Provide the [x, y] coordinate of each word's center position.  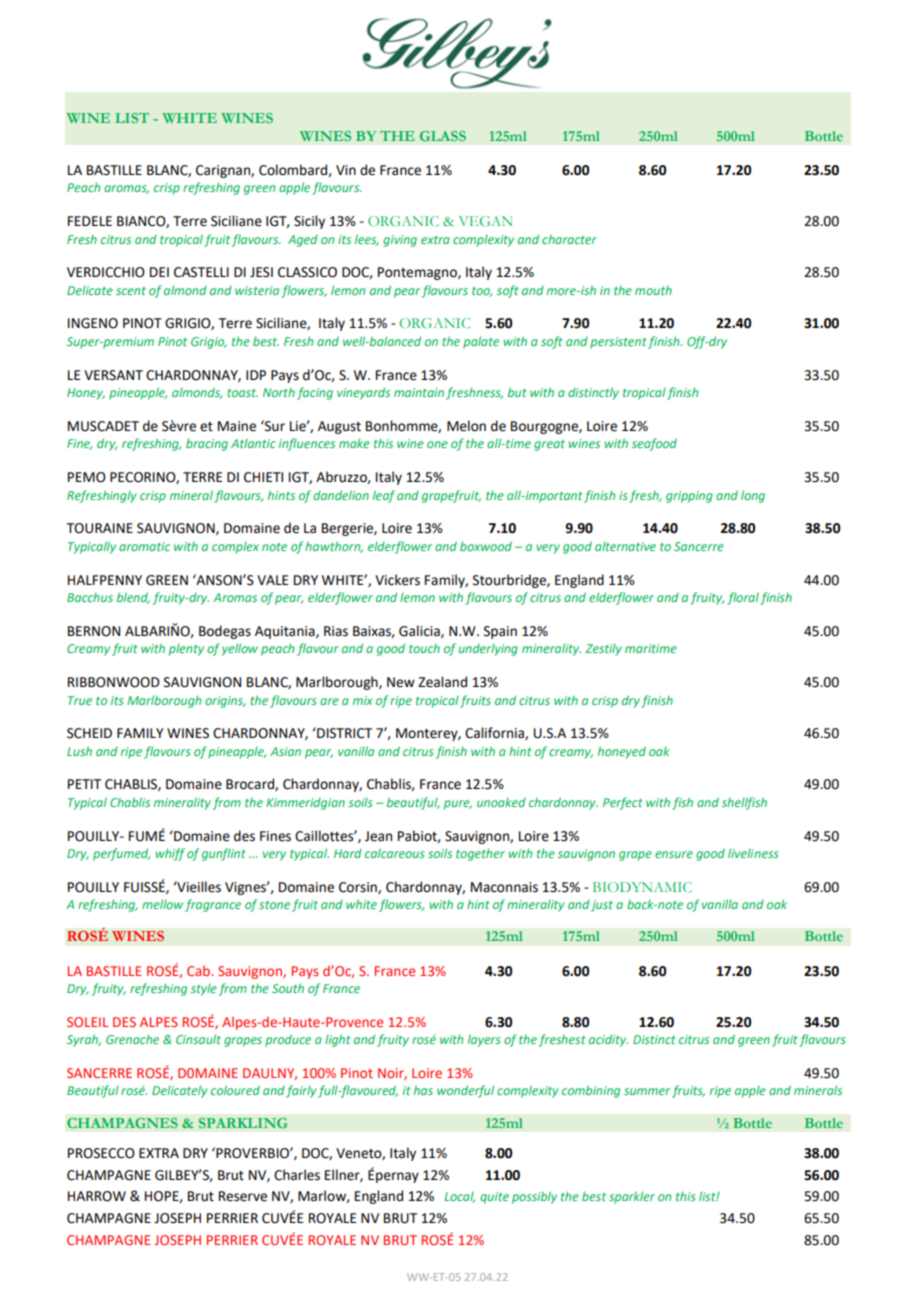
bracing [207, 444]
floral [743, 598]
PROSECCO [101, 1153]
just [602, 906]
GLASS [443, 136]
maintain [419, 392]
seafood [654, 444]
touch [424, 648]
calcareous [394, 853]
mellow [162, 904]
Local [459, 1197]
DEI [159, 272]
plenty [186, 650]
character [569, 239]
